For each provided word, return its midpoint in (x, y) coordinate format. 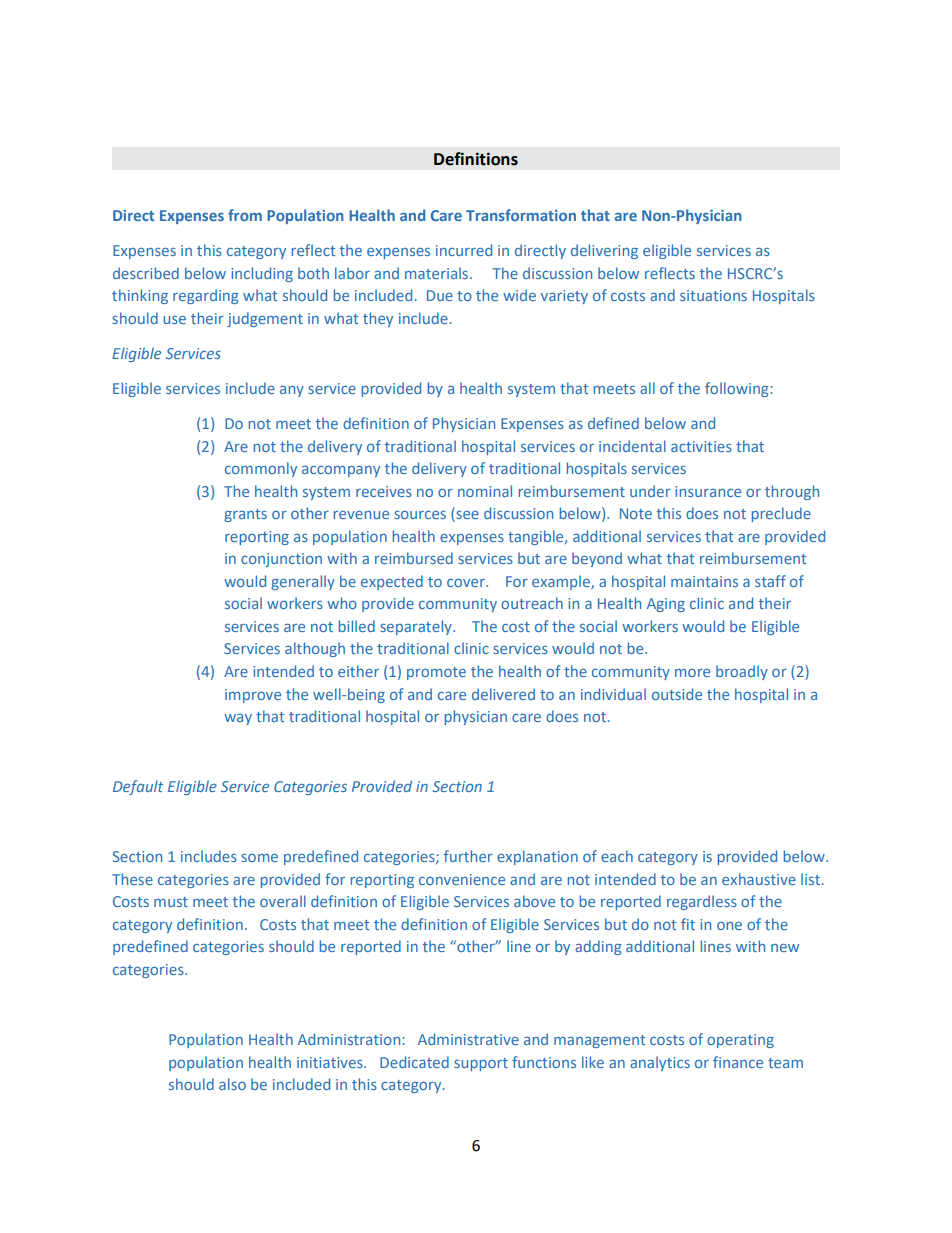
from (245, 215)
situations (713, 295)
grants (245, 515)
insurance (708, 491)
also (232, 1084)
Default (138, 787)
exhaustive (759, 879)
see (466, 516)
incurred (464, 250)
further (468, 856)
